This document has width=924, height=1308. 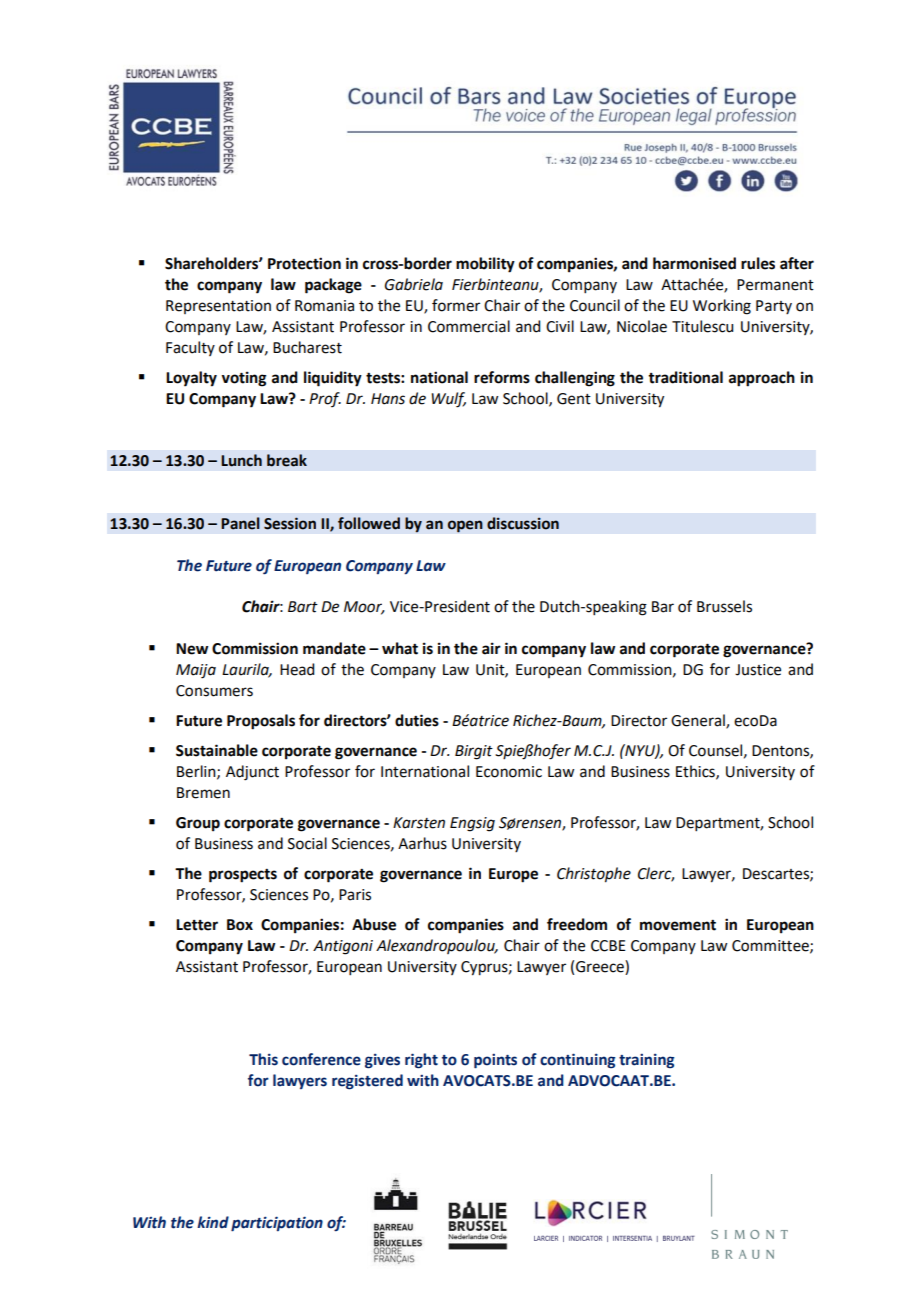 I want to click on Proposals, so click(x=261, y=722).
